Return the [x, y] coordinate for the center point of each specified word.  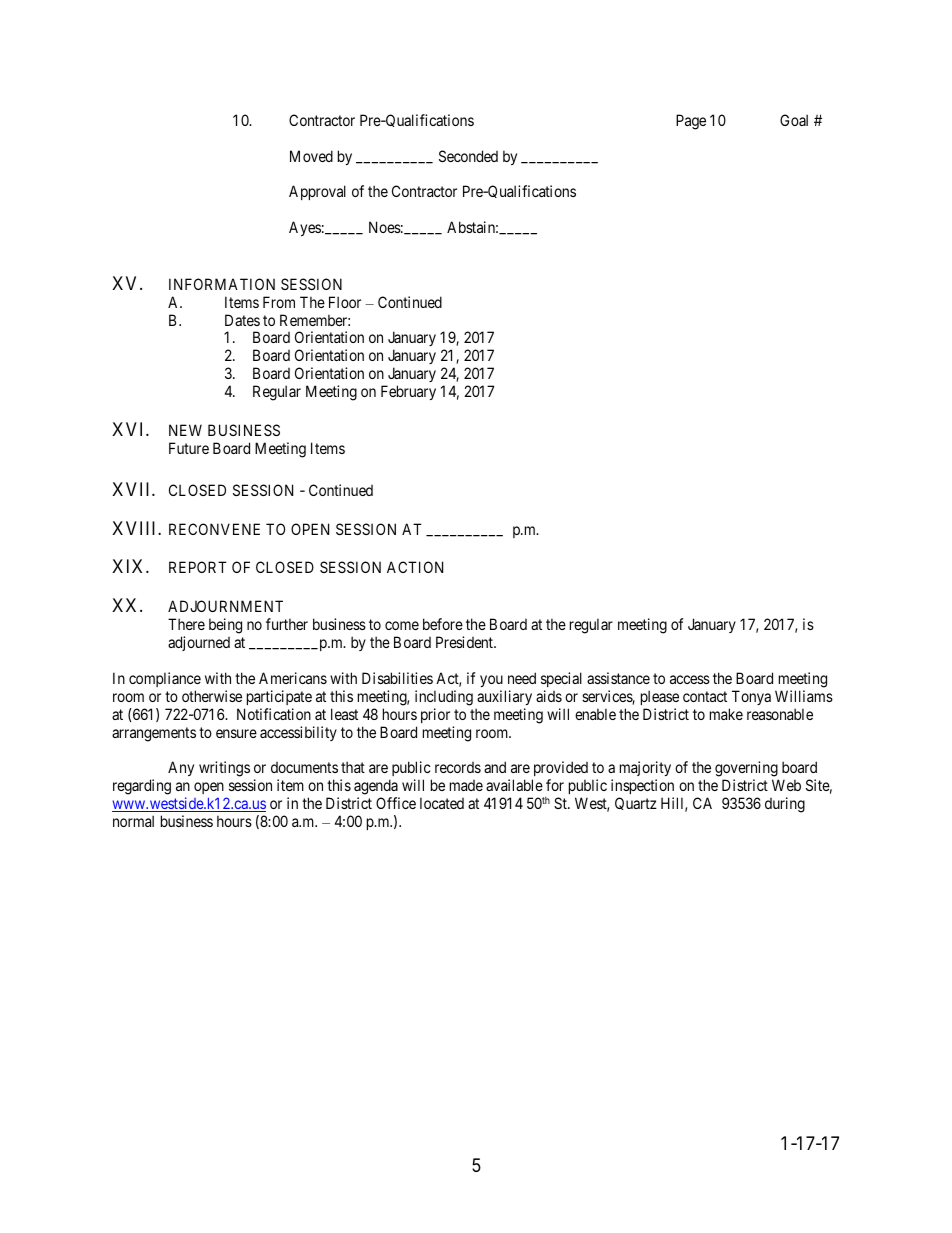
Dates [242, 320]
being [225, 626]
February [408, 392]
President [465, 642]
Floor [345, 302]
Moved [311, 156]
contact [705, 696]
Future [189, 448]
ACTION [415, 567]
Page [691, 122]
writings [224, 769]
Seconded [468, 156]
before [443, 624]
